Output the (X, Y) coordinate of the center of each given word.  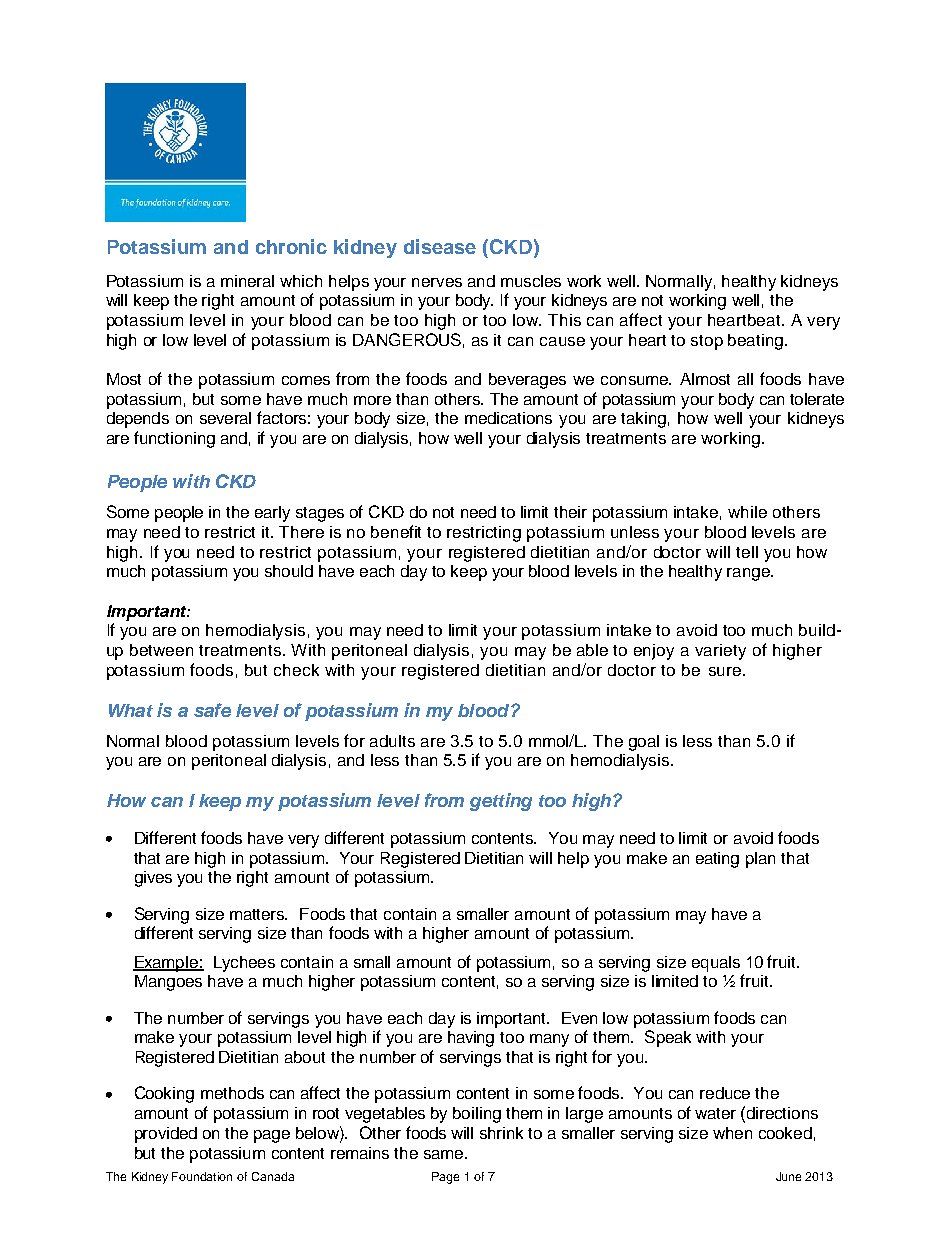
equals (716, 964)
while (747, 512)
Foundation (202, 1176)
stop (707, 342)
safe (212, 710)
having (471, 1039)
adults (392, 741)
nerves (437, 282)
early (272, 514)
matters (258, 914)
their (570, 512)
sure (726, 671)
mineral (247, 281)
